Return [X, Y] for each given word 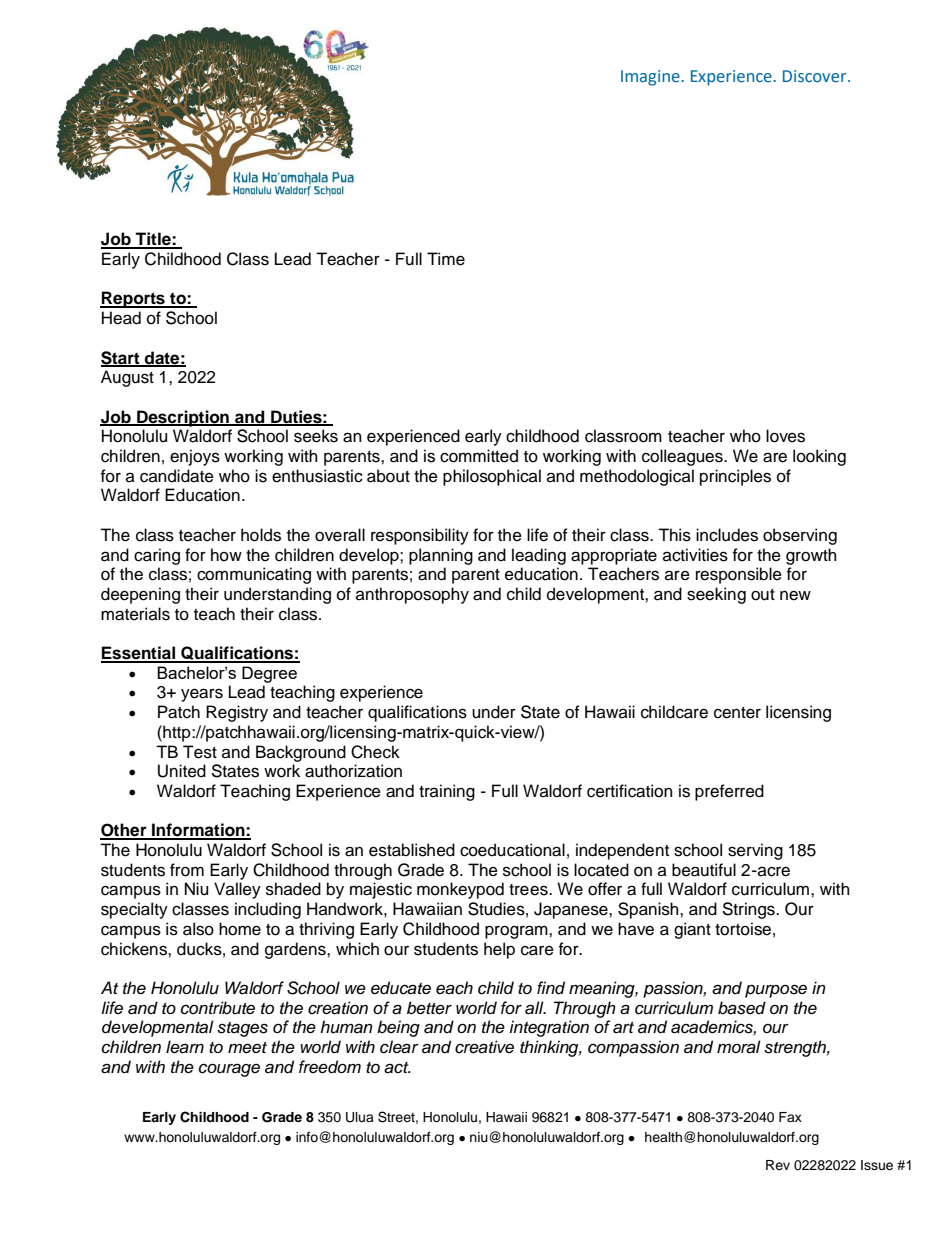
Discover [816, 76]
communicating [254, 575]
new [795, 595]
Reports [133, 299]
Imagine [650, 78]
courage [229, 1070]
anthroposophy [412, 595]
